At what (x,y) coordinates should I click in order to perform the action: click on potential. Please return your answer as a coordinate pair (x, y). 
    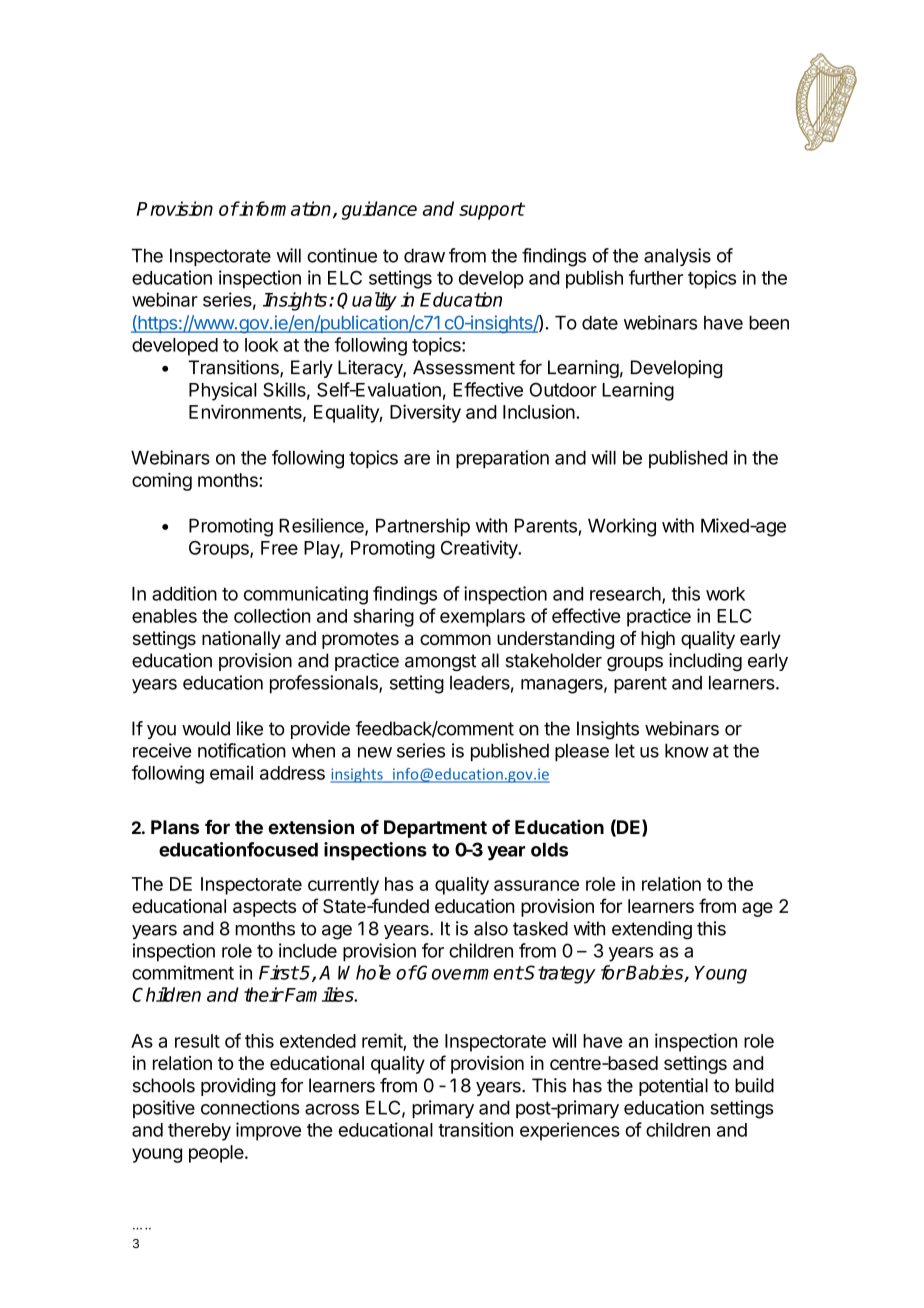
    Looking at the image, I should click on (673, 1087).
